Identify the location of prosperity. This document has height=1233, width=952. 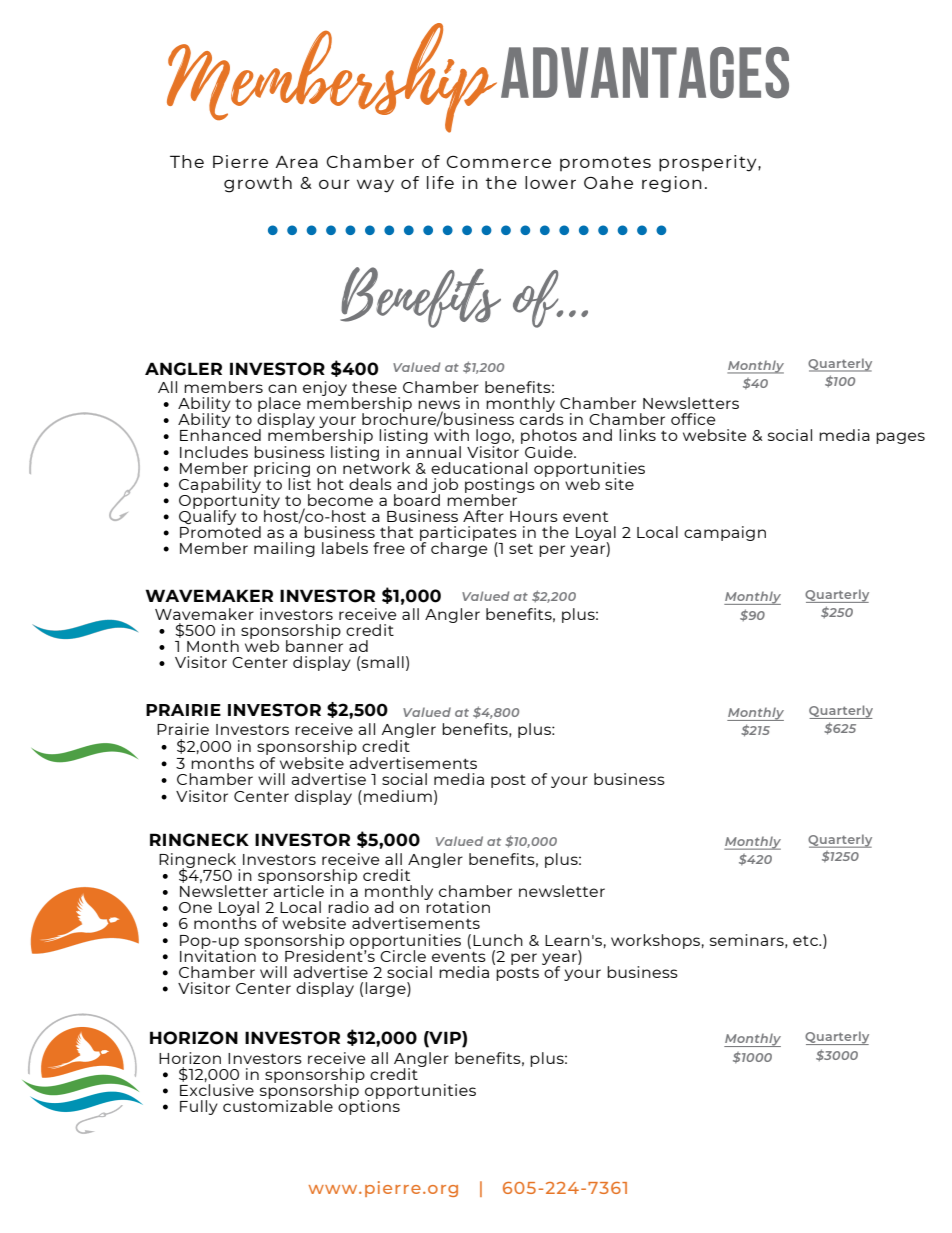
(709, 163).
